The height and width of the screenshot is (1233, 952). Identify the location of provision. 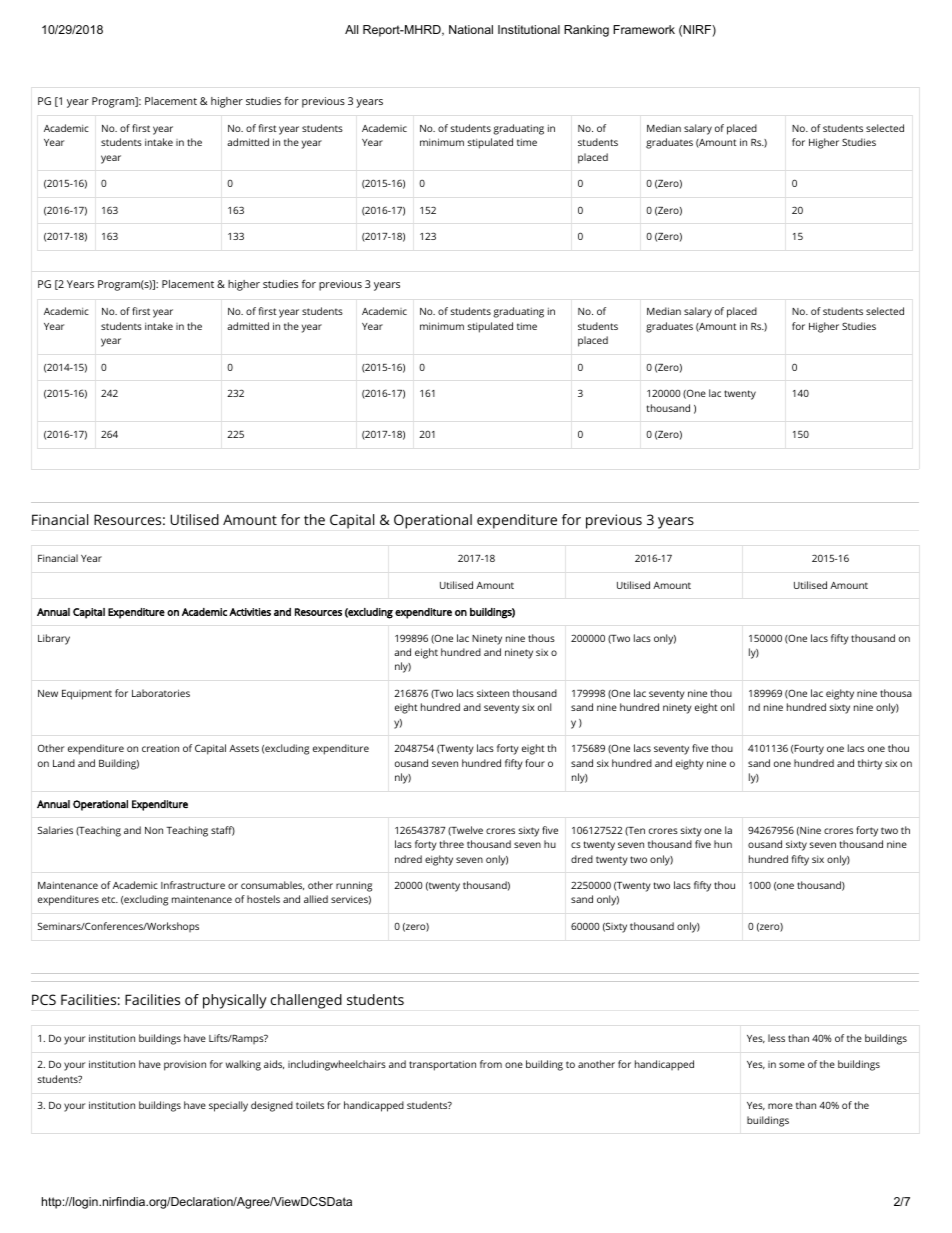
(185, 1065).
